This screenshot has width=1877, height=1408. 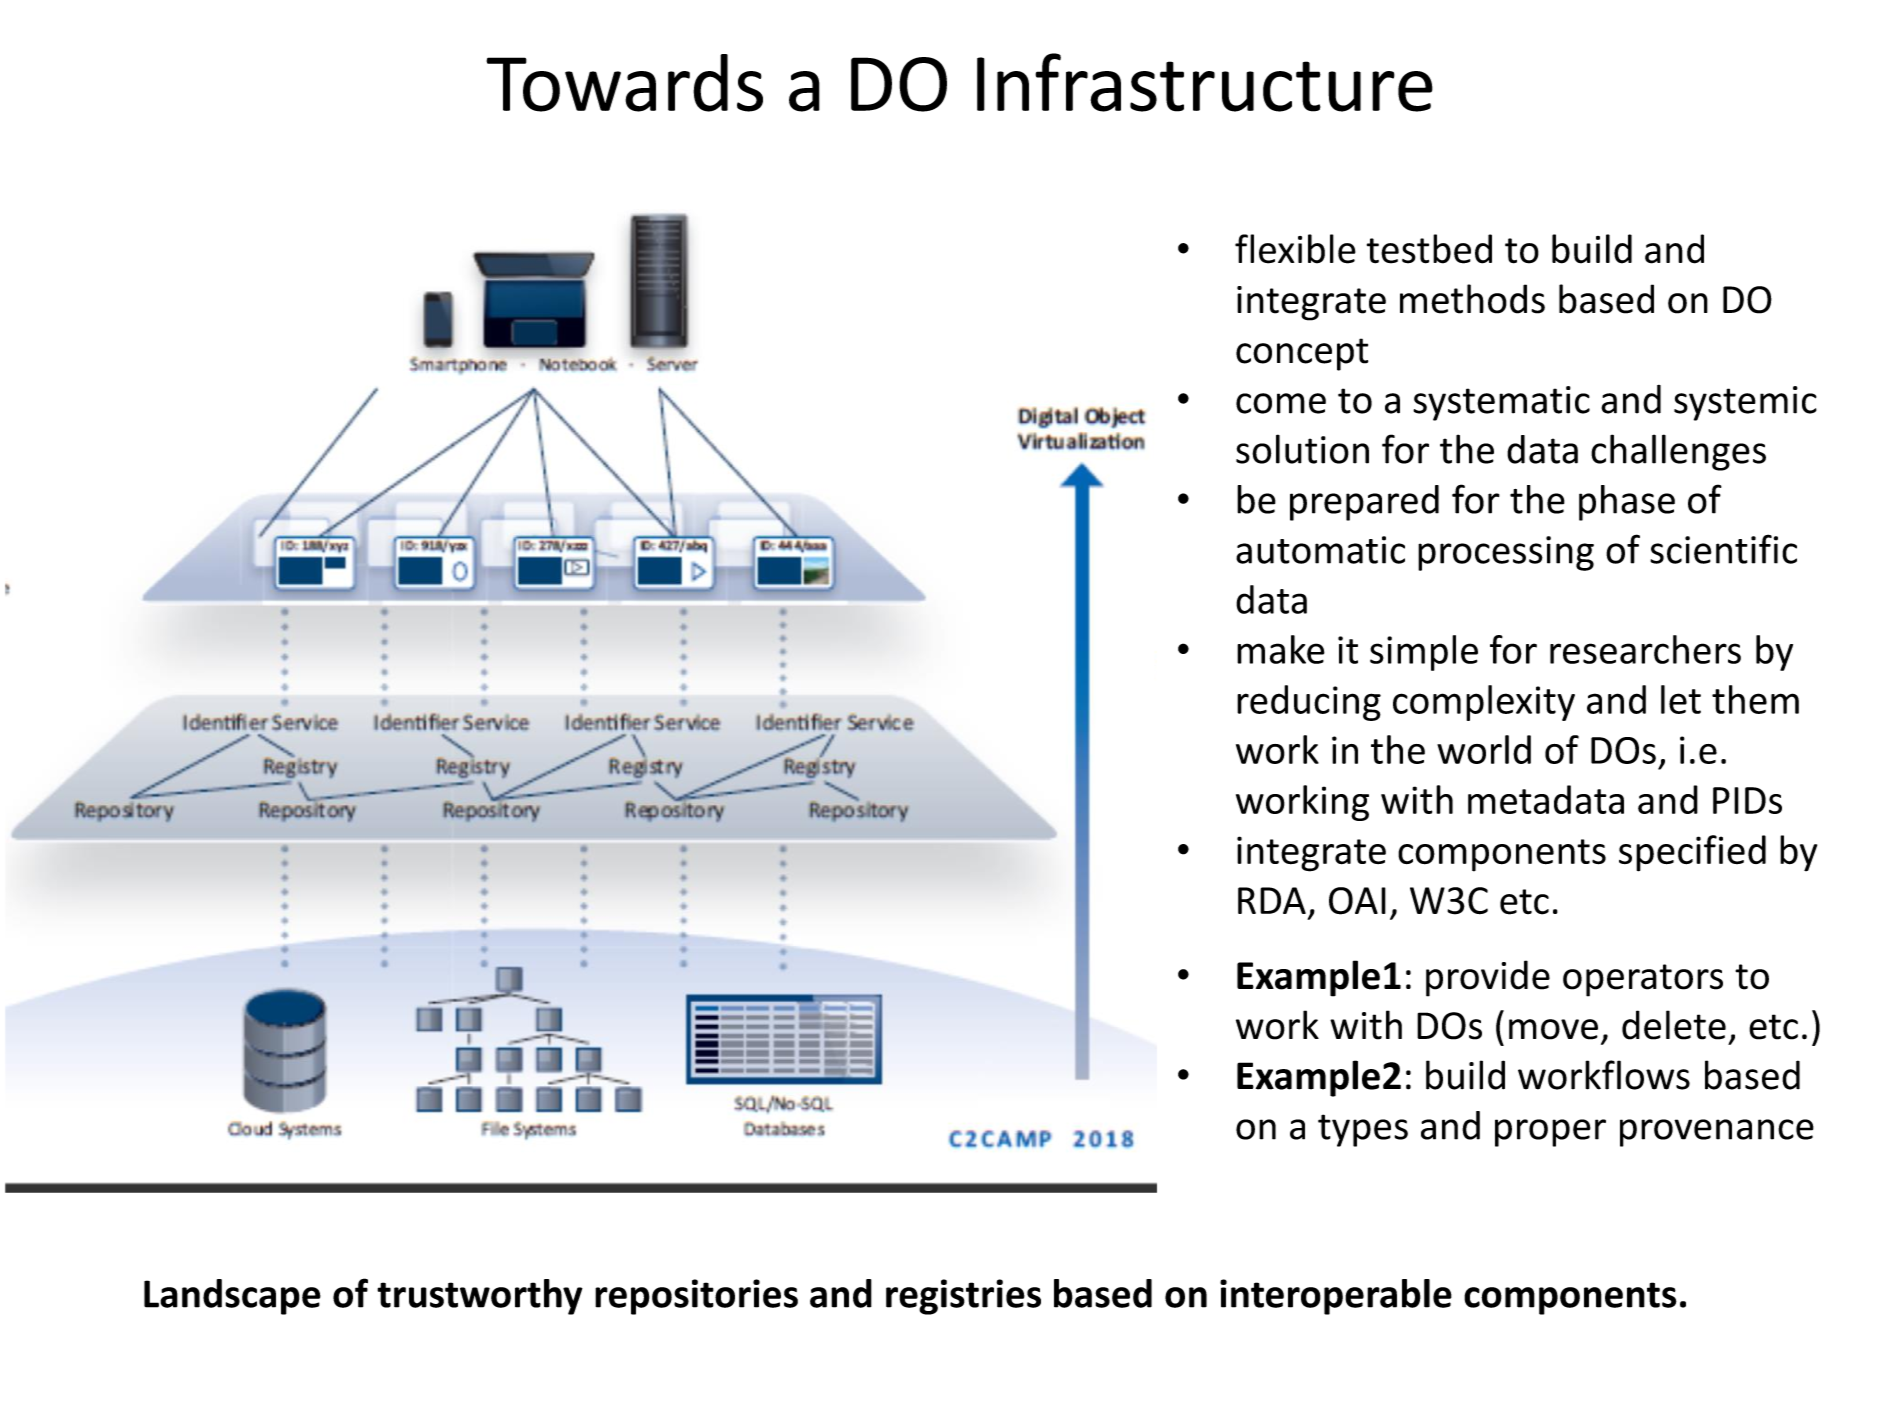 What do you see at coordinates (1692, 853) in the screenshot?
I see `specified` at bounding box center [1692, 853].
